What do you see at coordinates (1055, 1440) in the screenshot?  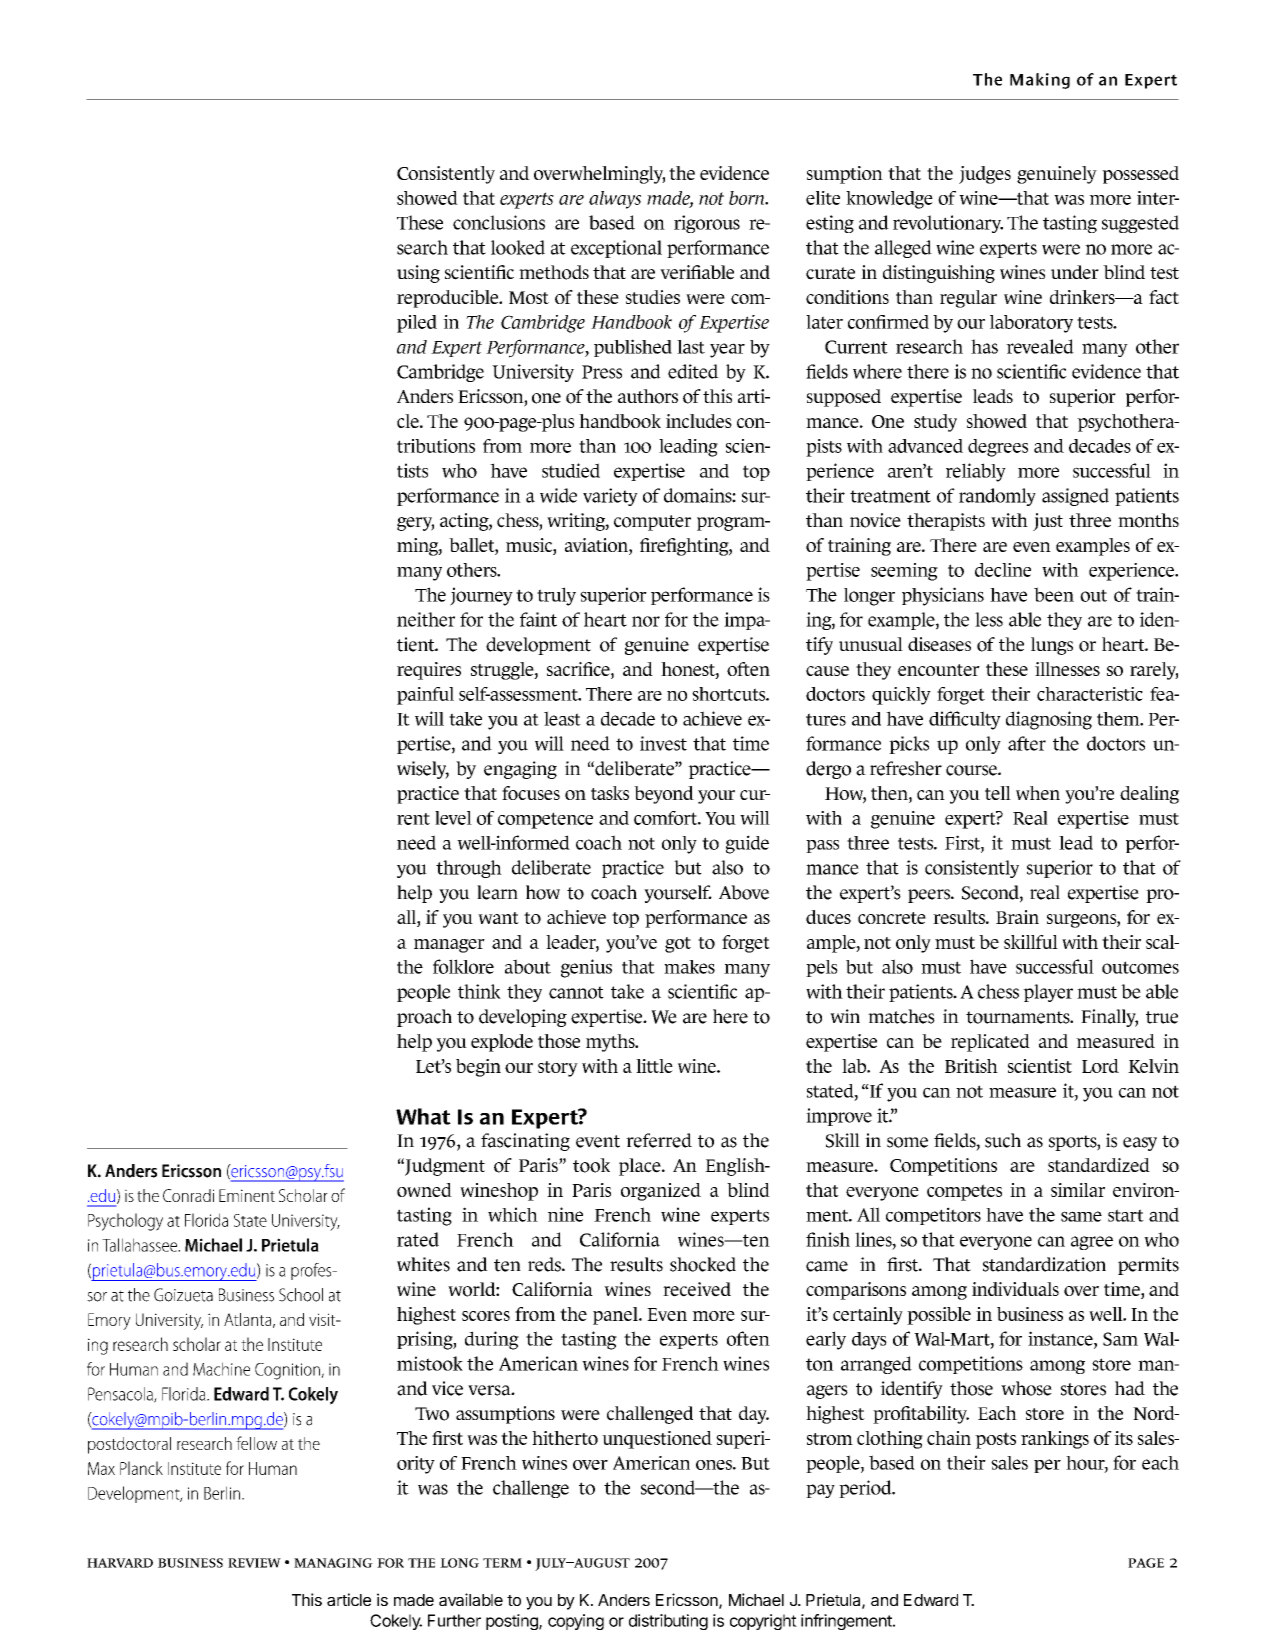 I see `rankings` at bounding box center [1055, 1440].
